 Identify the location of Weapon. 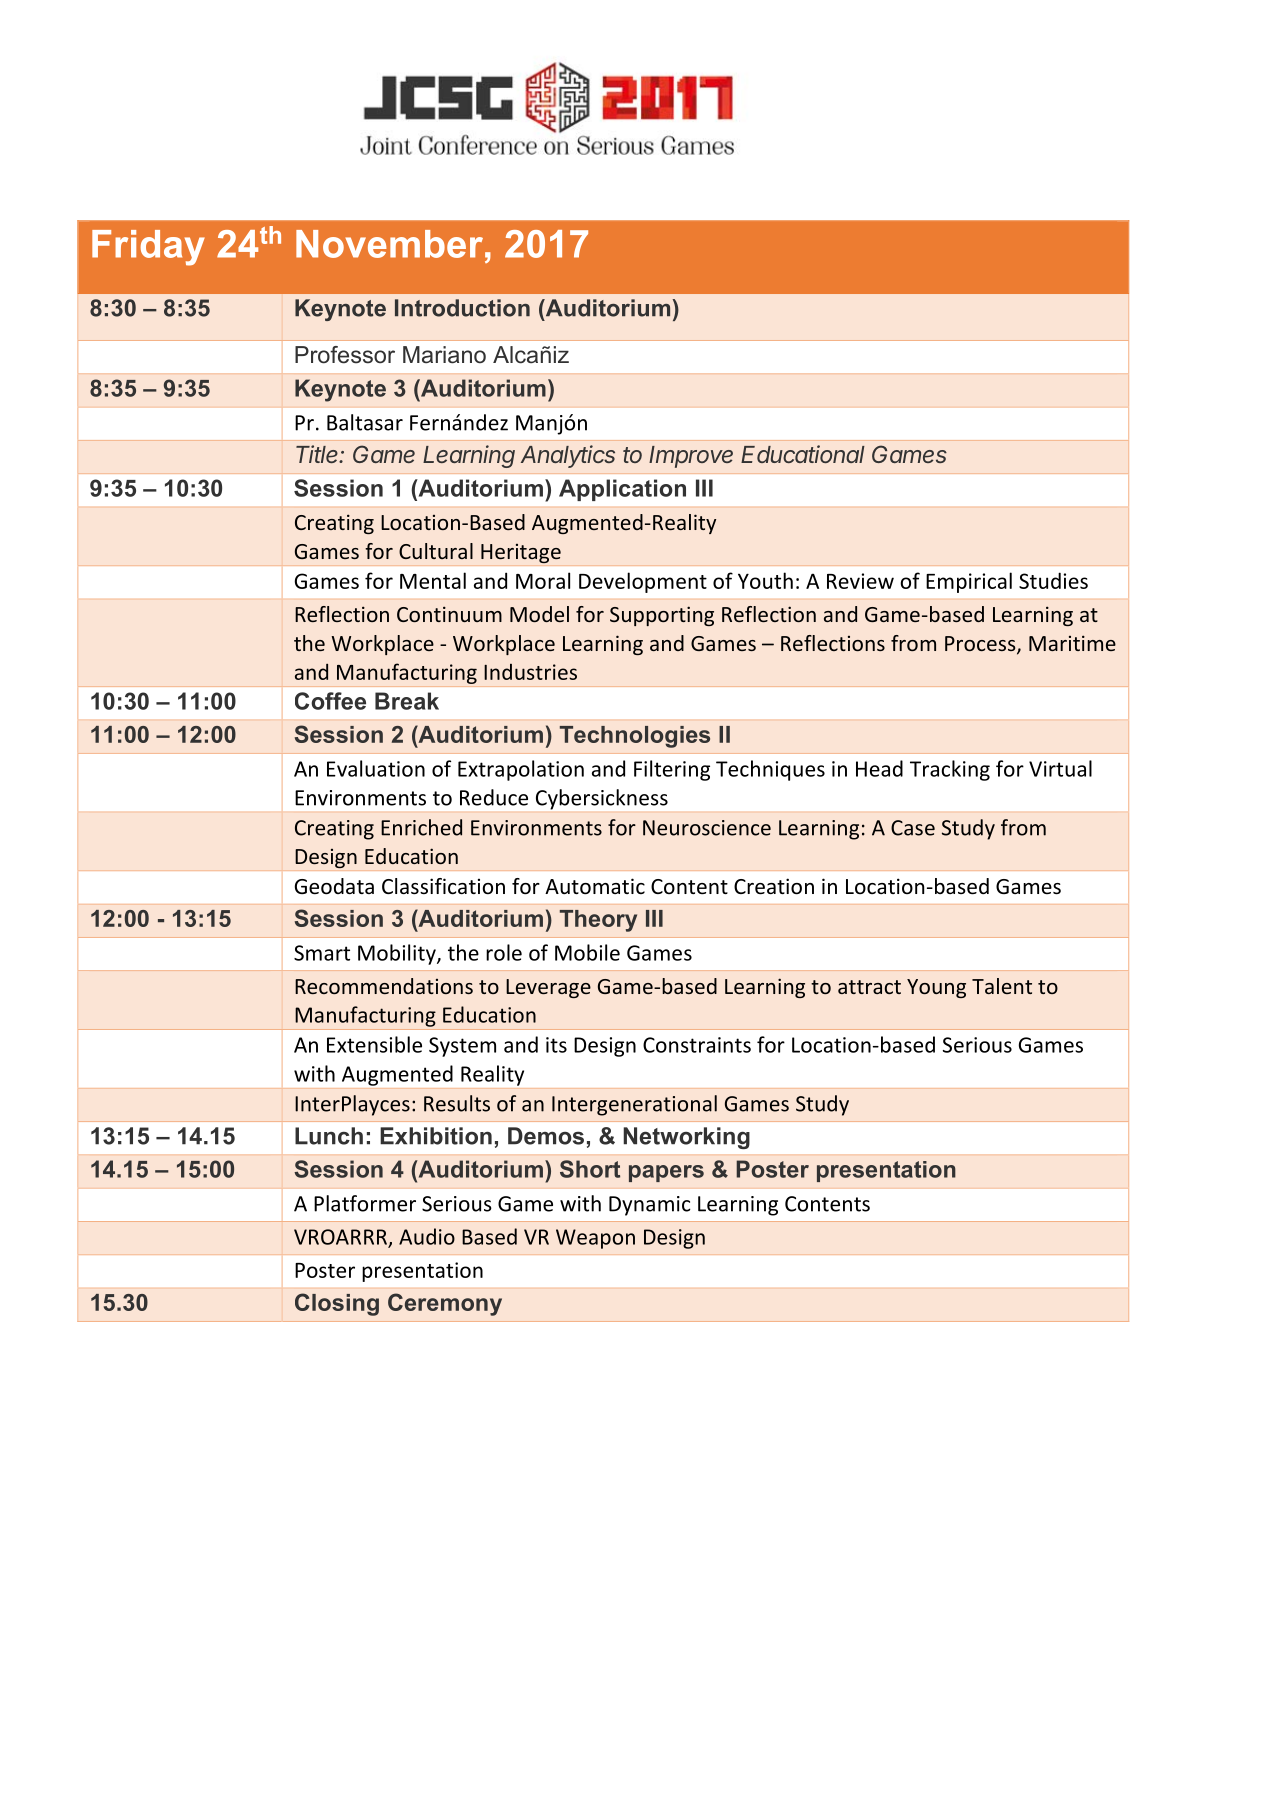
(595, 1239).
